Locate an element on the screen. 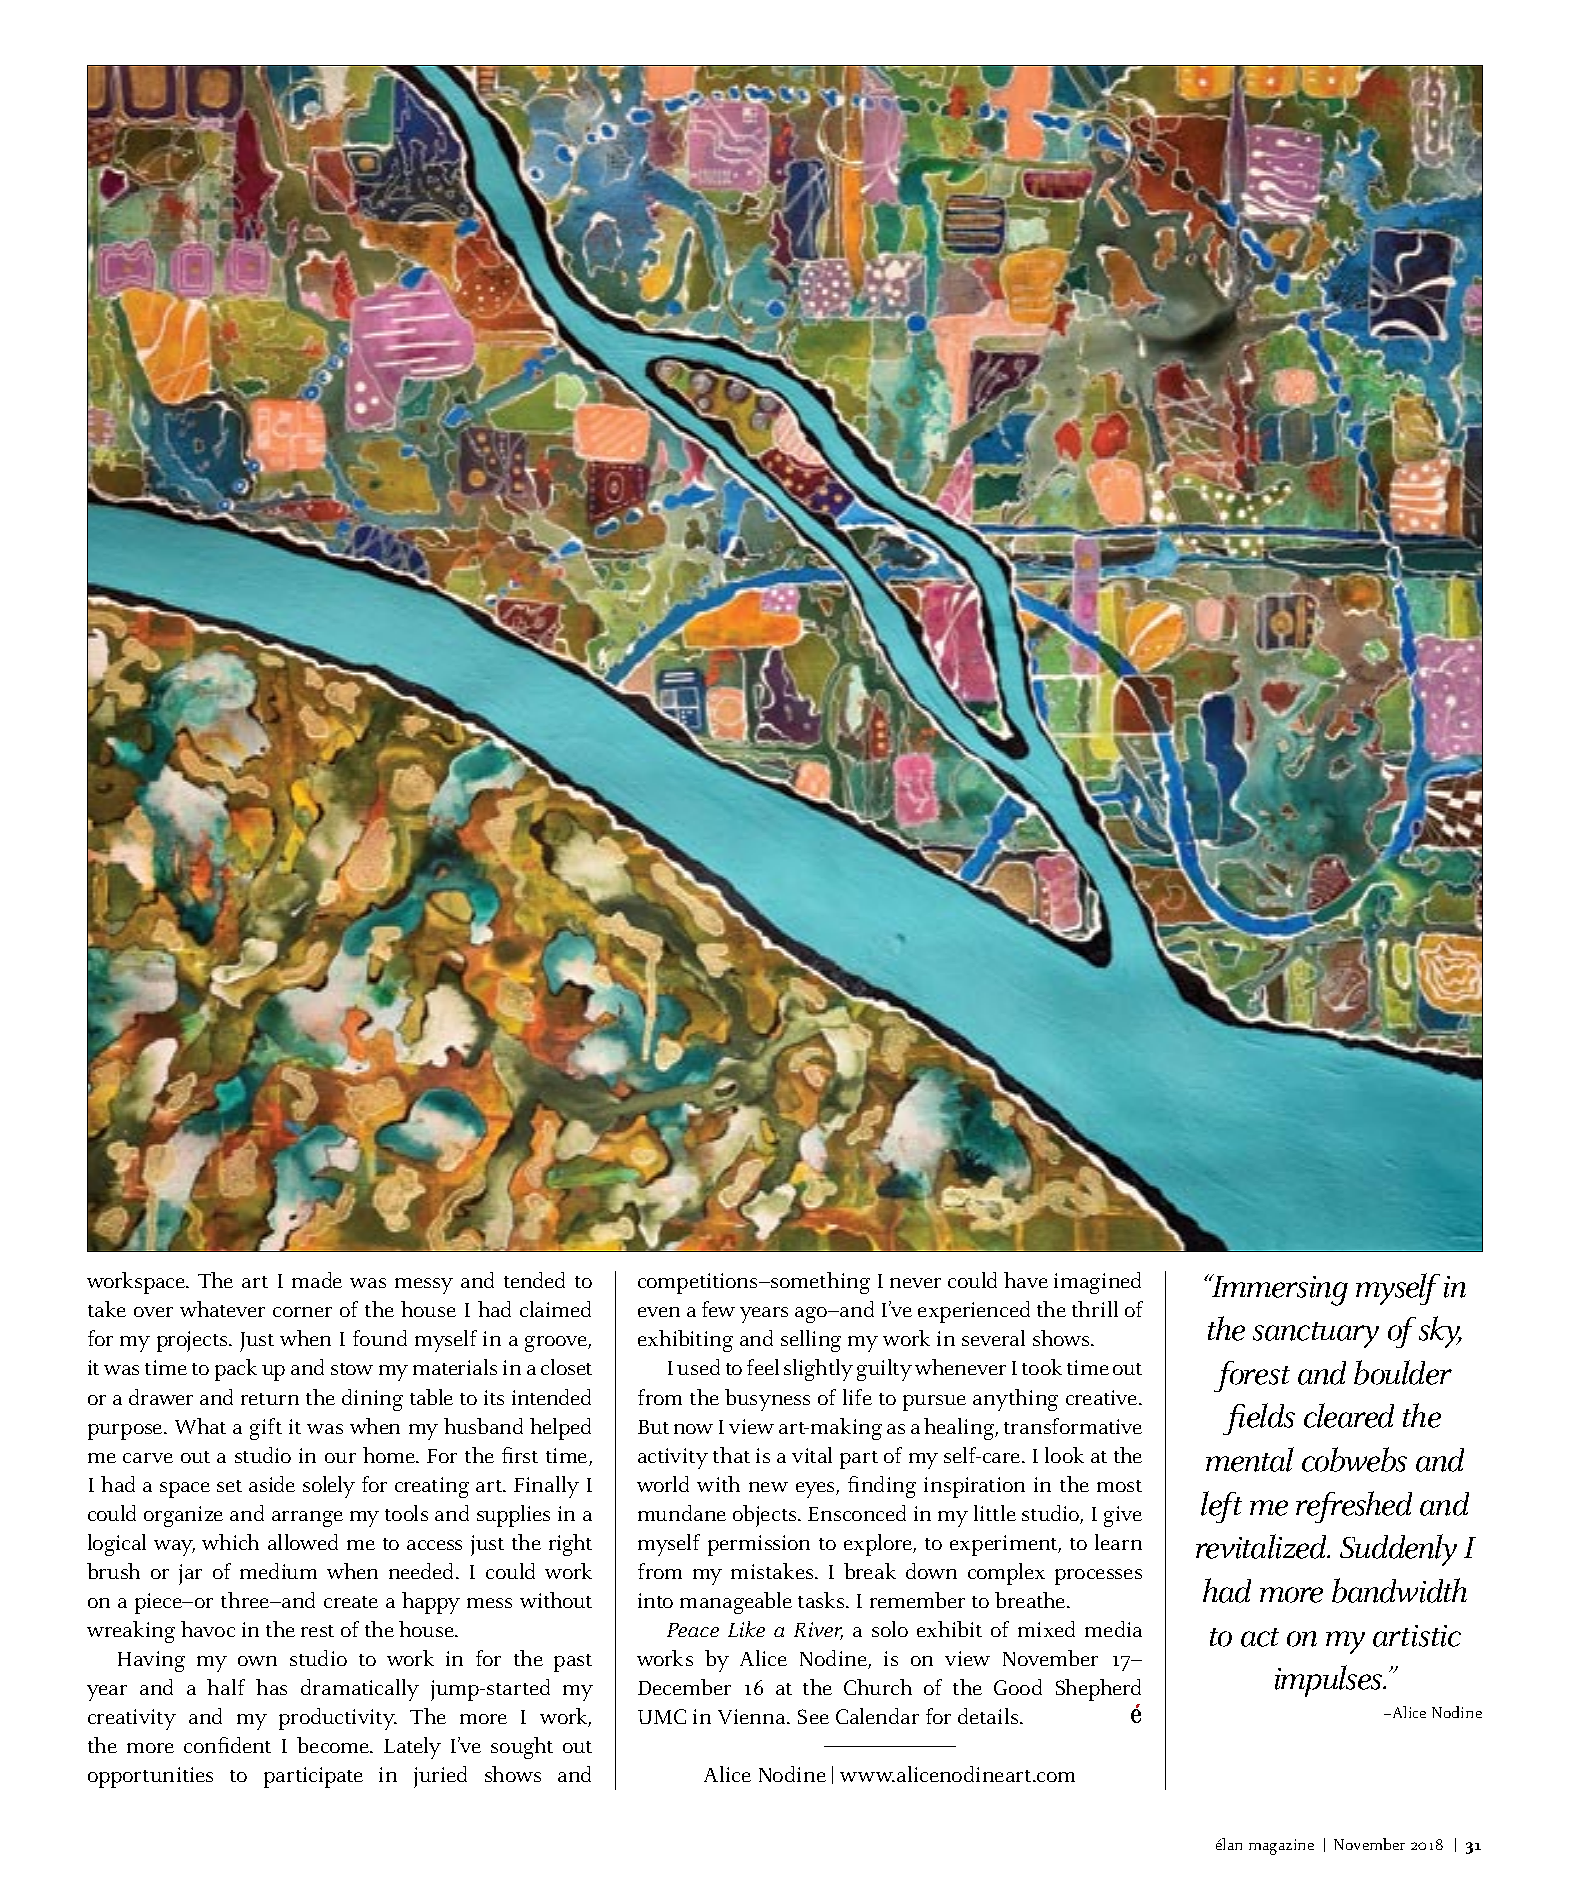 Image resolution: width=1570 pixels, height=1897 pixels. now is located at coordinates (693, 1429).
